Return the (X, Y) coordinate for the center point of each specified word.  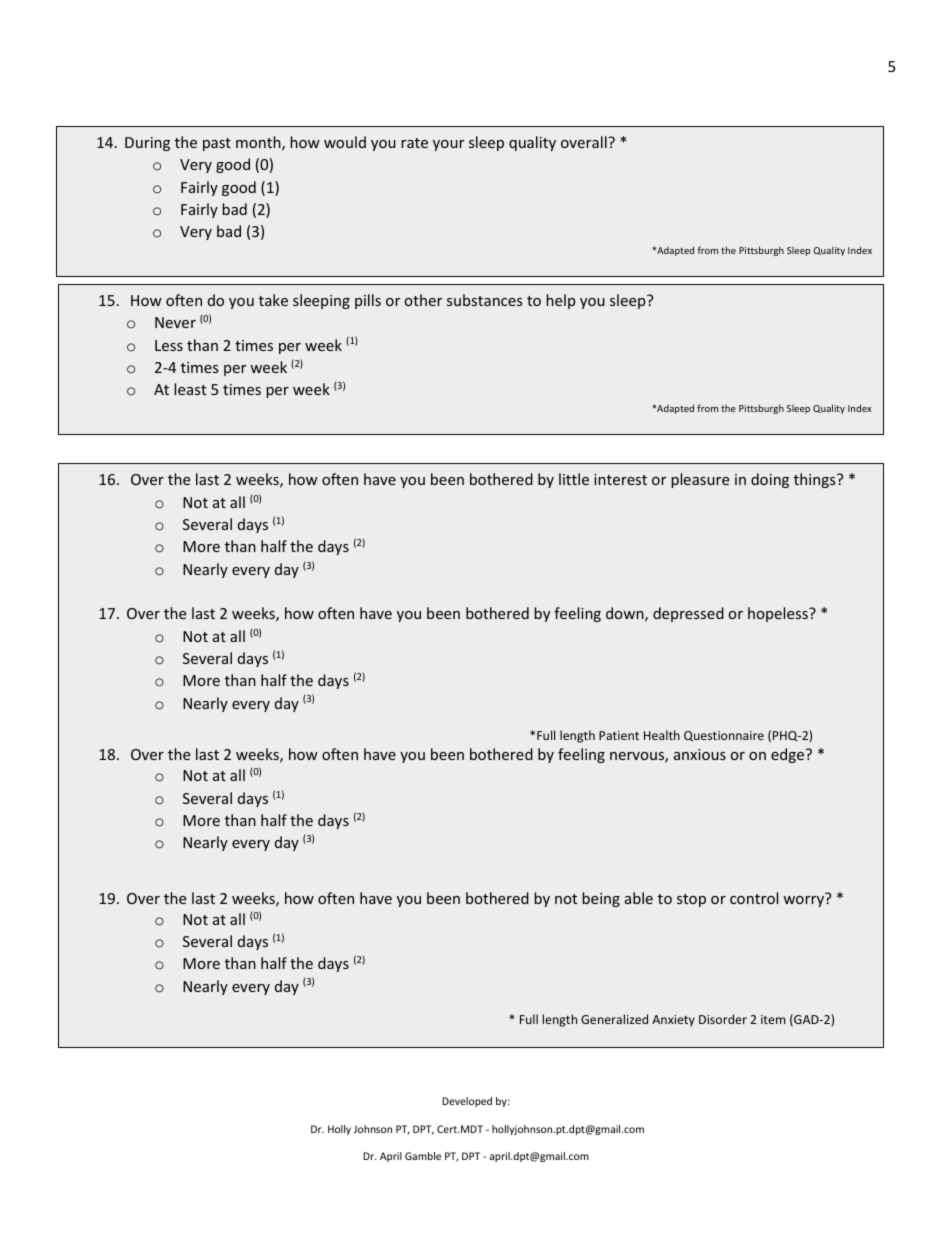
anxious (700, 754)
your (448, 145)
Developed (467, 1102)
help (560, 301)
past (217, 144)
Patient (619, 735)
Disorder (723, 1019)
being (601, 899)
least (190, 389)
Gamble (423, 1156)
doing (770, 480)
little (574, 479)
